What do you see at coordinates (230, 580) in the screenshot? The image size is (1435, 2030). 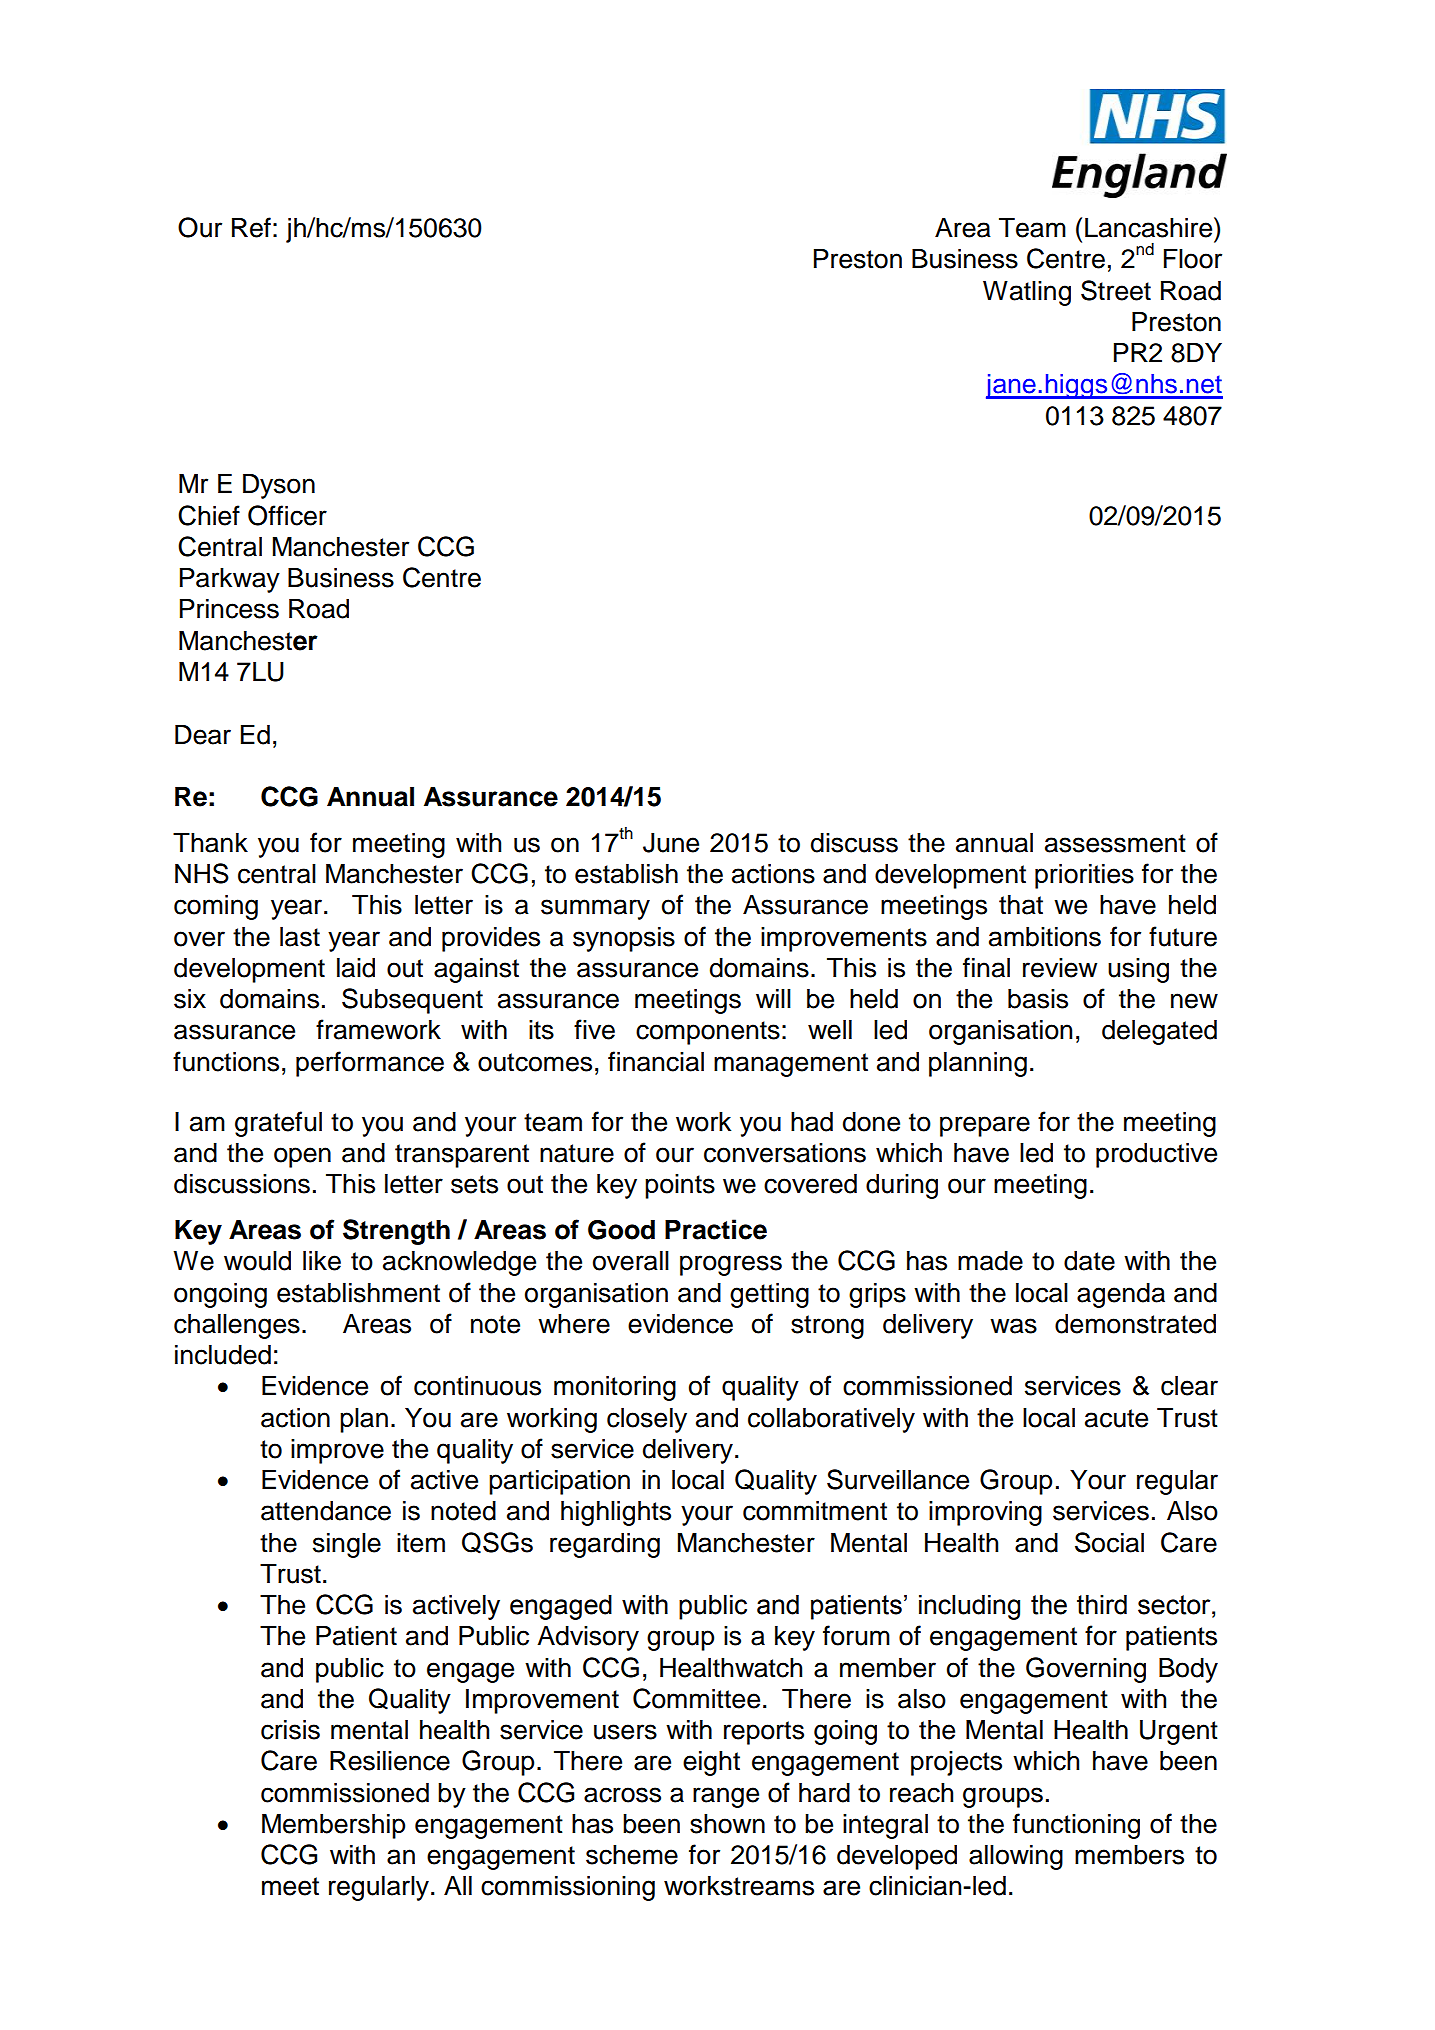 I see `Parkway` at bounding box center [230, 580].
